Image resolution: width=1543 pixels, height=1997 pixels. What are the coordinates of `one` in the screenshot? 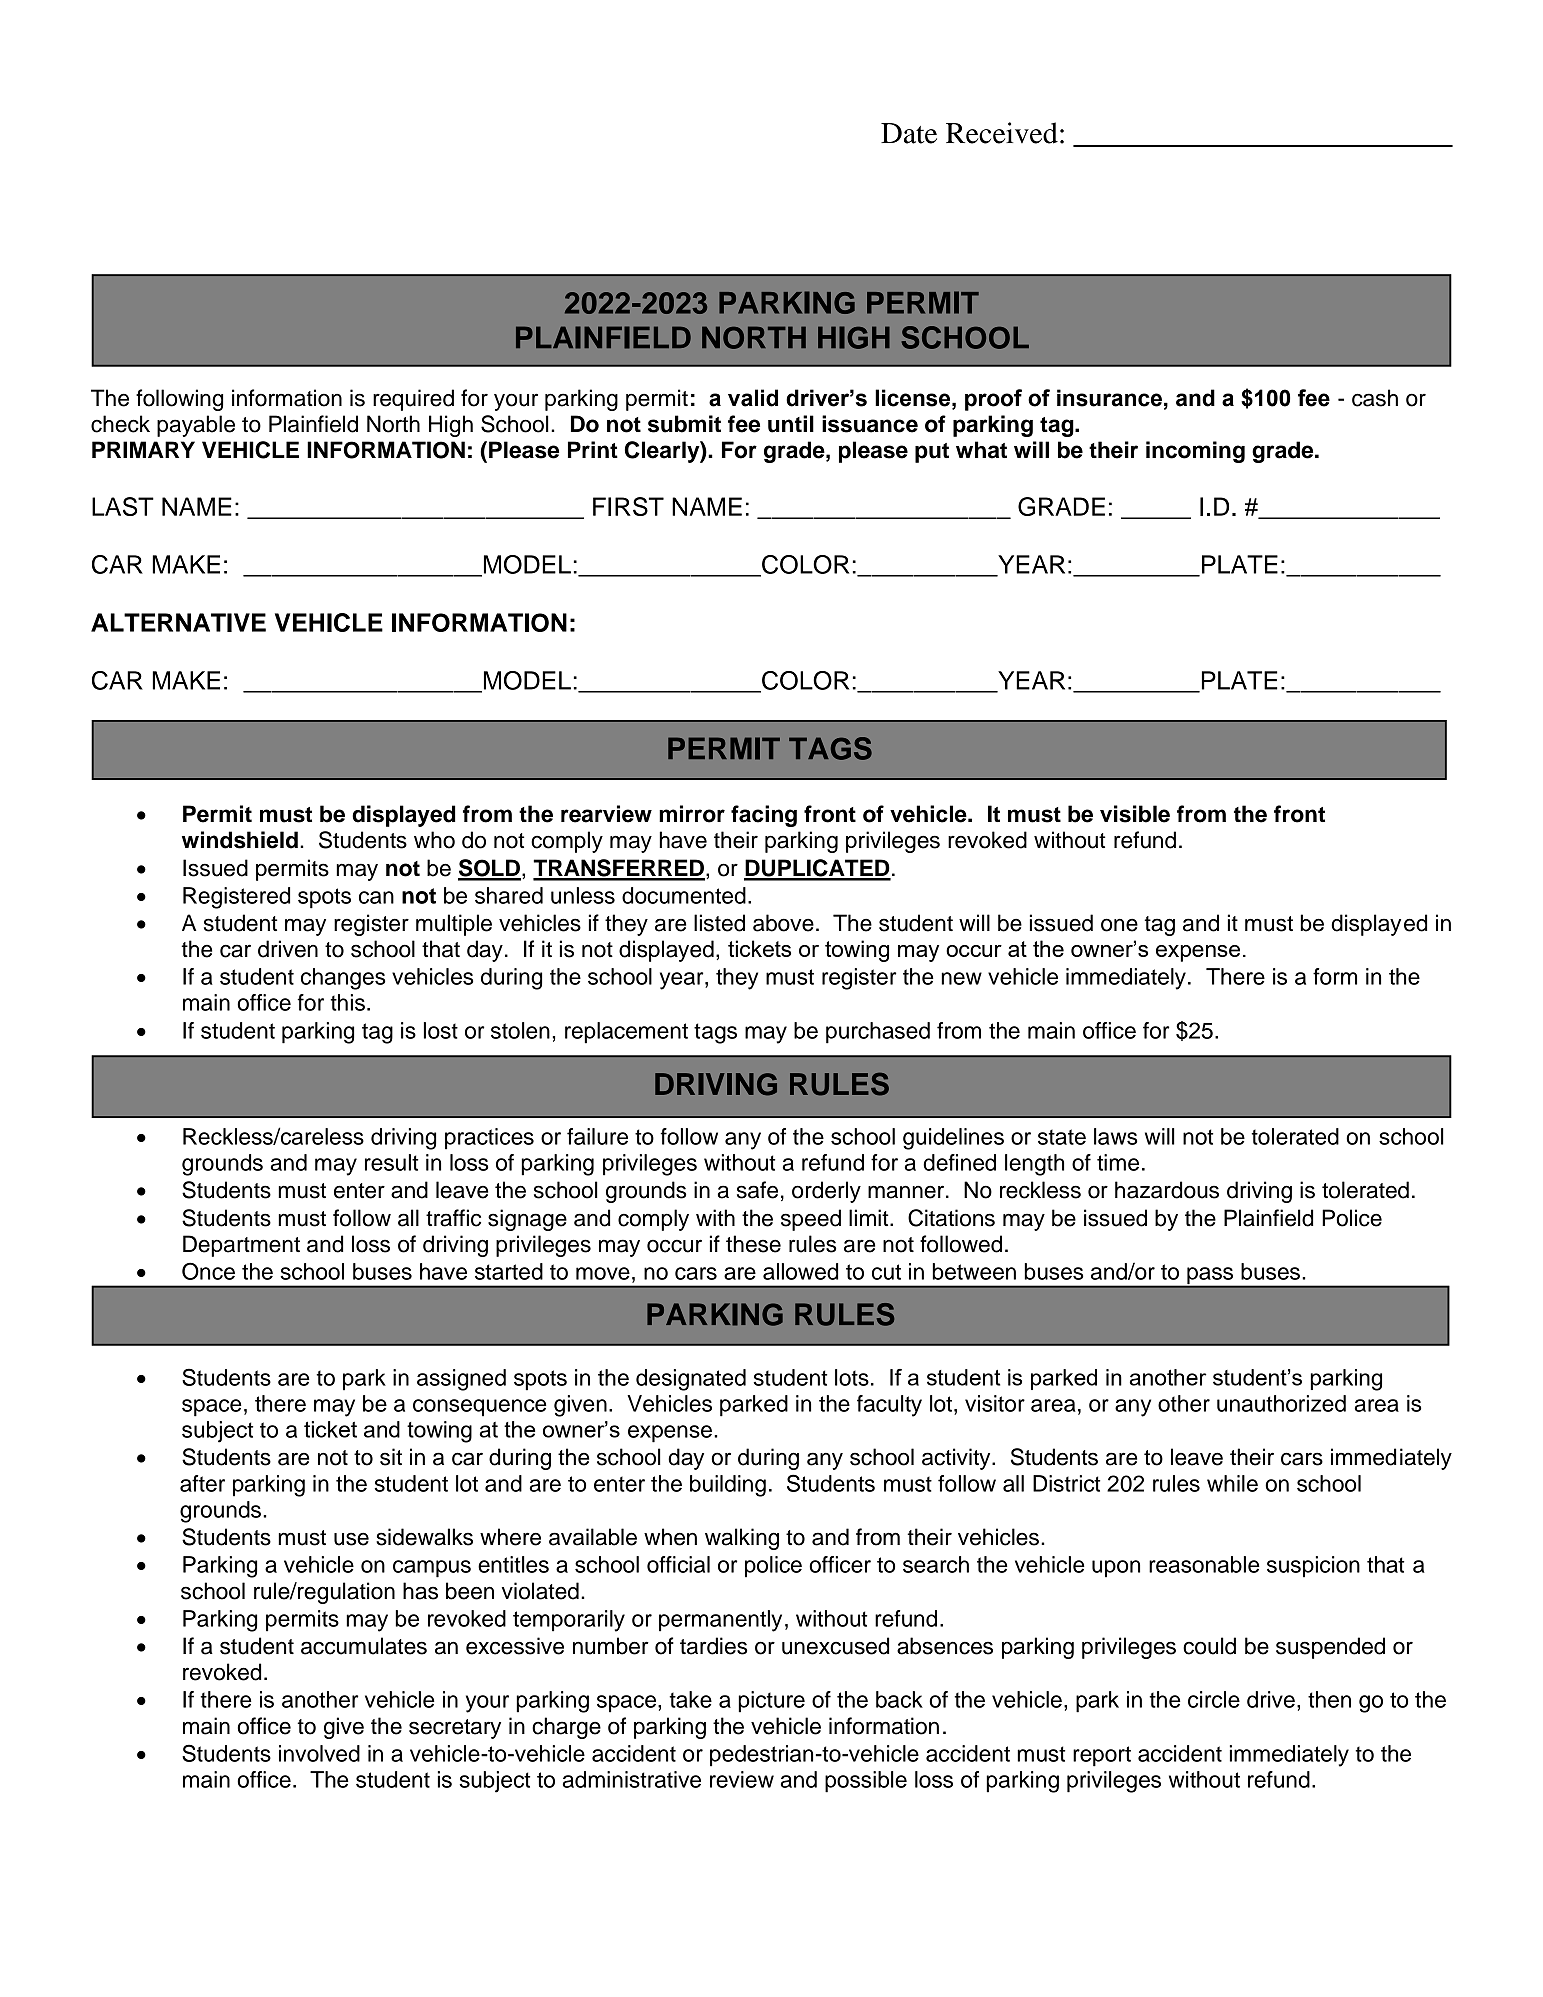 It's located at (1119, 925).
